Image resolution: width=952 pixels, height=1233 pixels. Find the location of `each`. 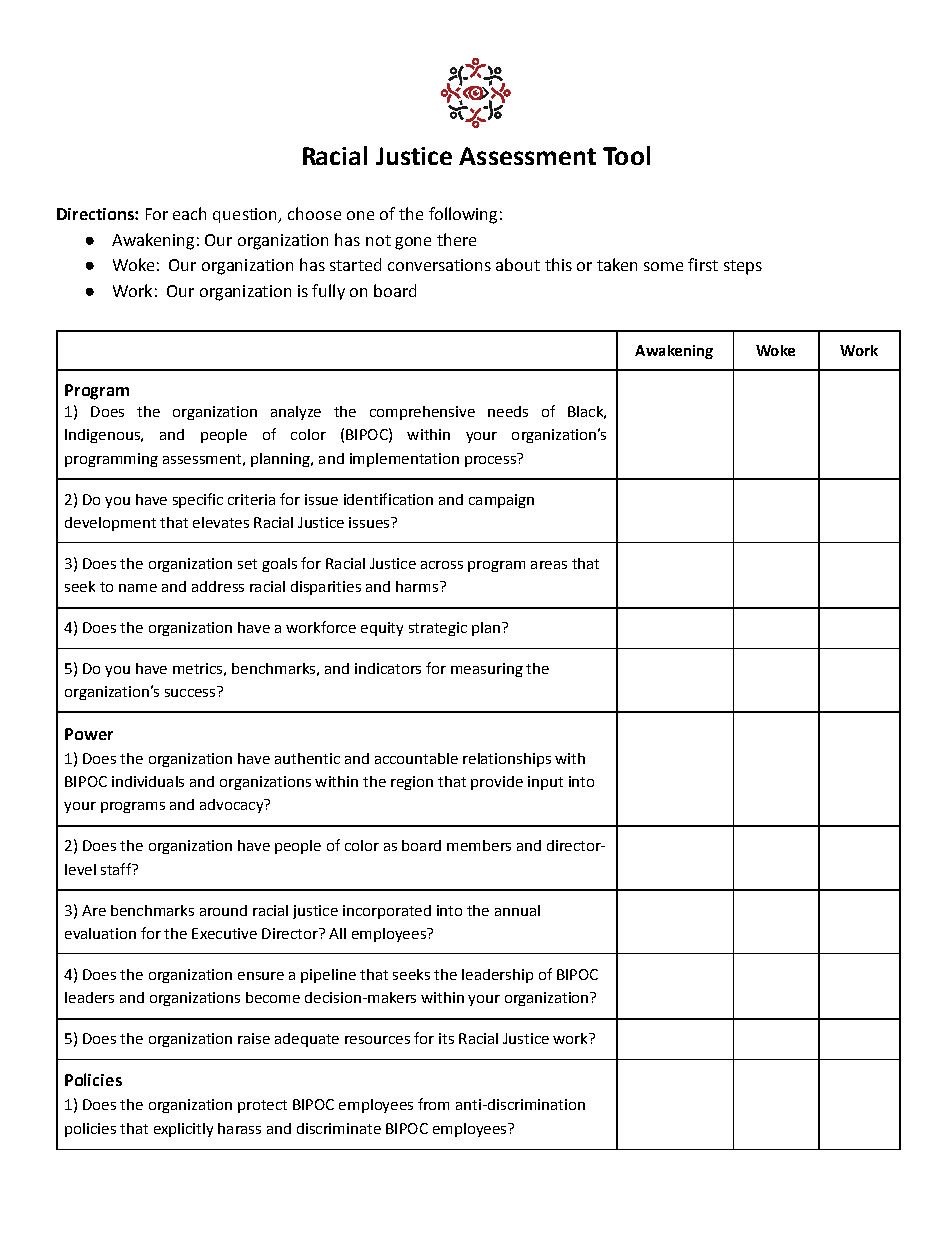

each is located at coordinates (189, 213).
